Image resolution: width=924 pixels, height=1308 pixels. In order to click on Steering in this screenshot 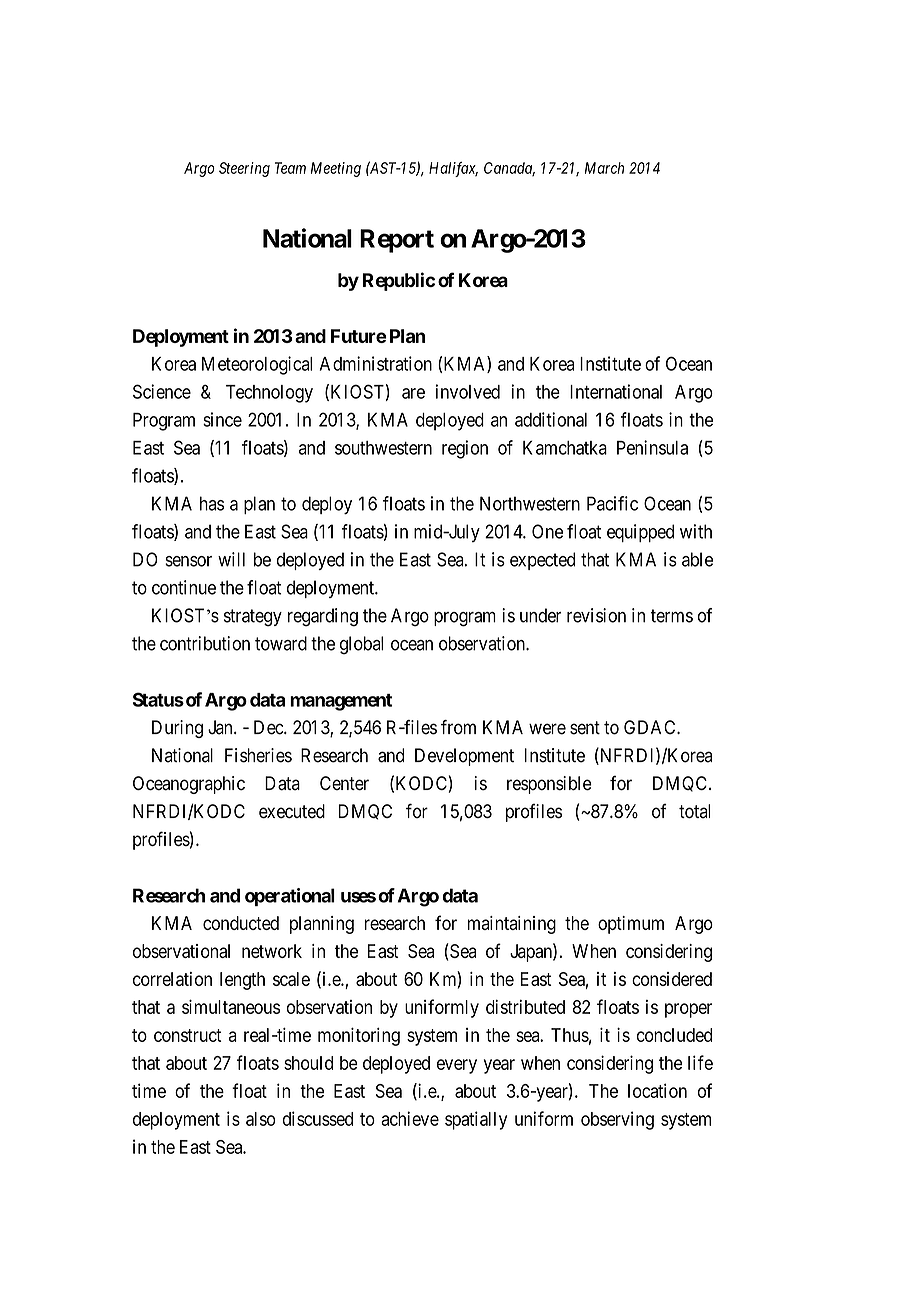, I will do `click(244, 169)`.
